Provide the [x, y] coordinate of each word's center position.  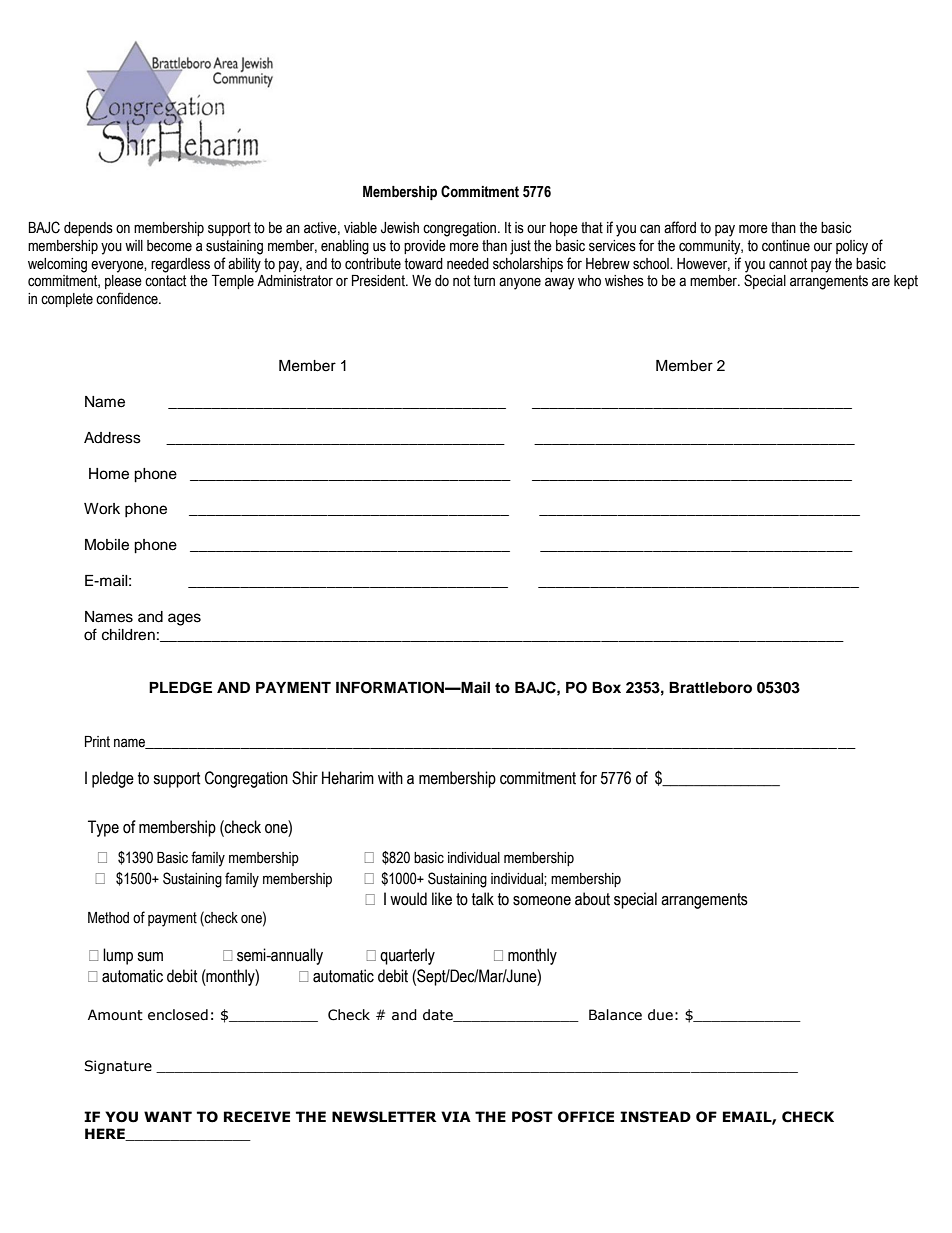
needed [468, 264]
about [592, 899]
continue [786, 246]
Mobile [107, 545]
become [169, 246]
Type [103, 828]
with [390, 778]
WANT [168, 1116]
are [881, 282]
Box [606, 688]
